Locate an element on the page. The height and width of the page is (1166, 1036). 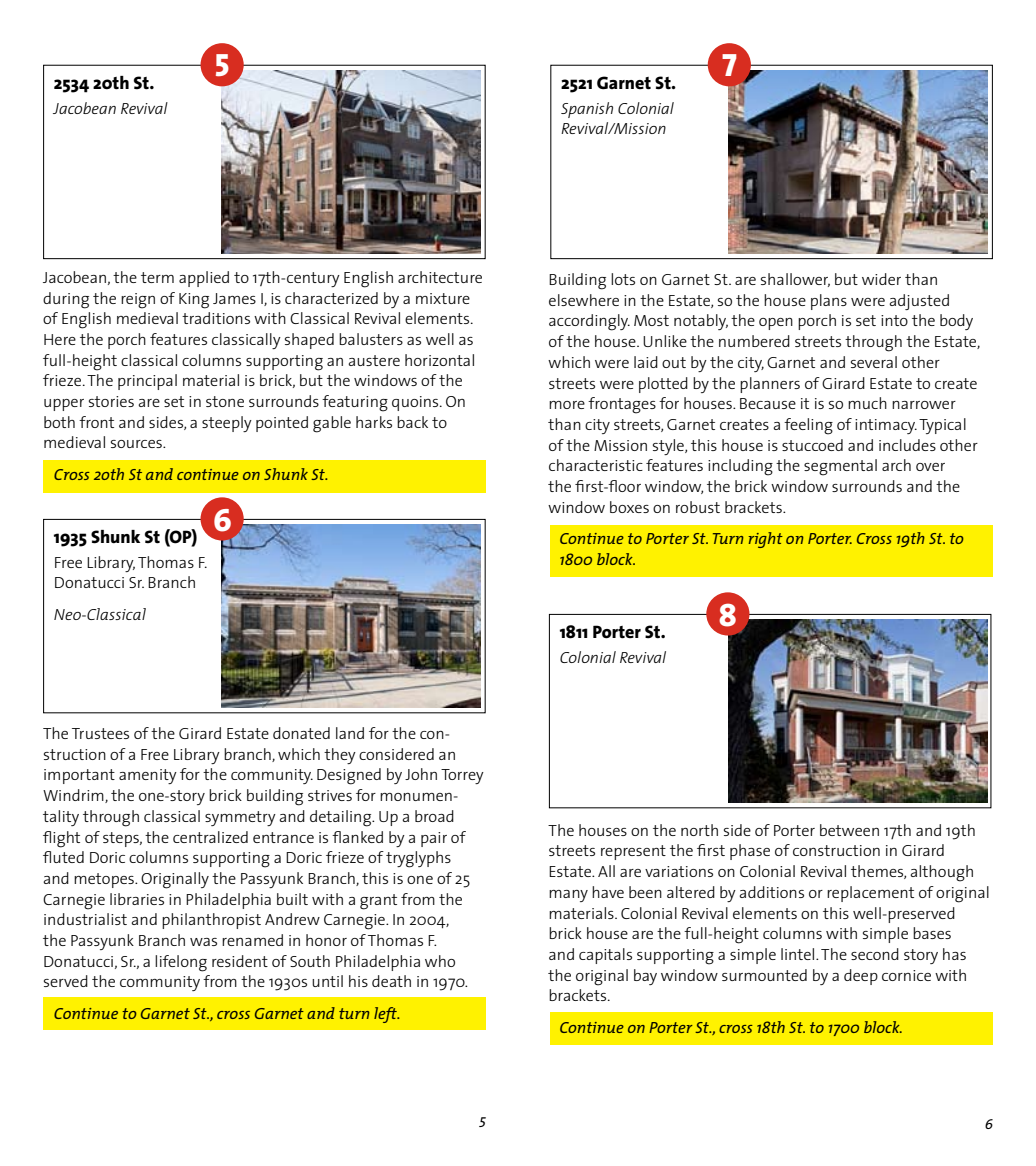
wider is located at coordinates (881, 279).
